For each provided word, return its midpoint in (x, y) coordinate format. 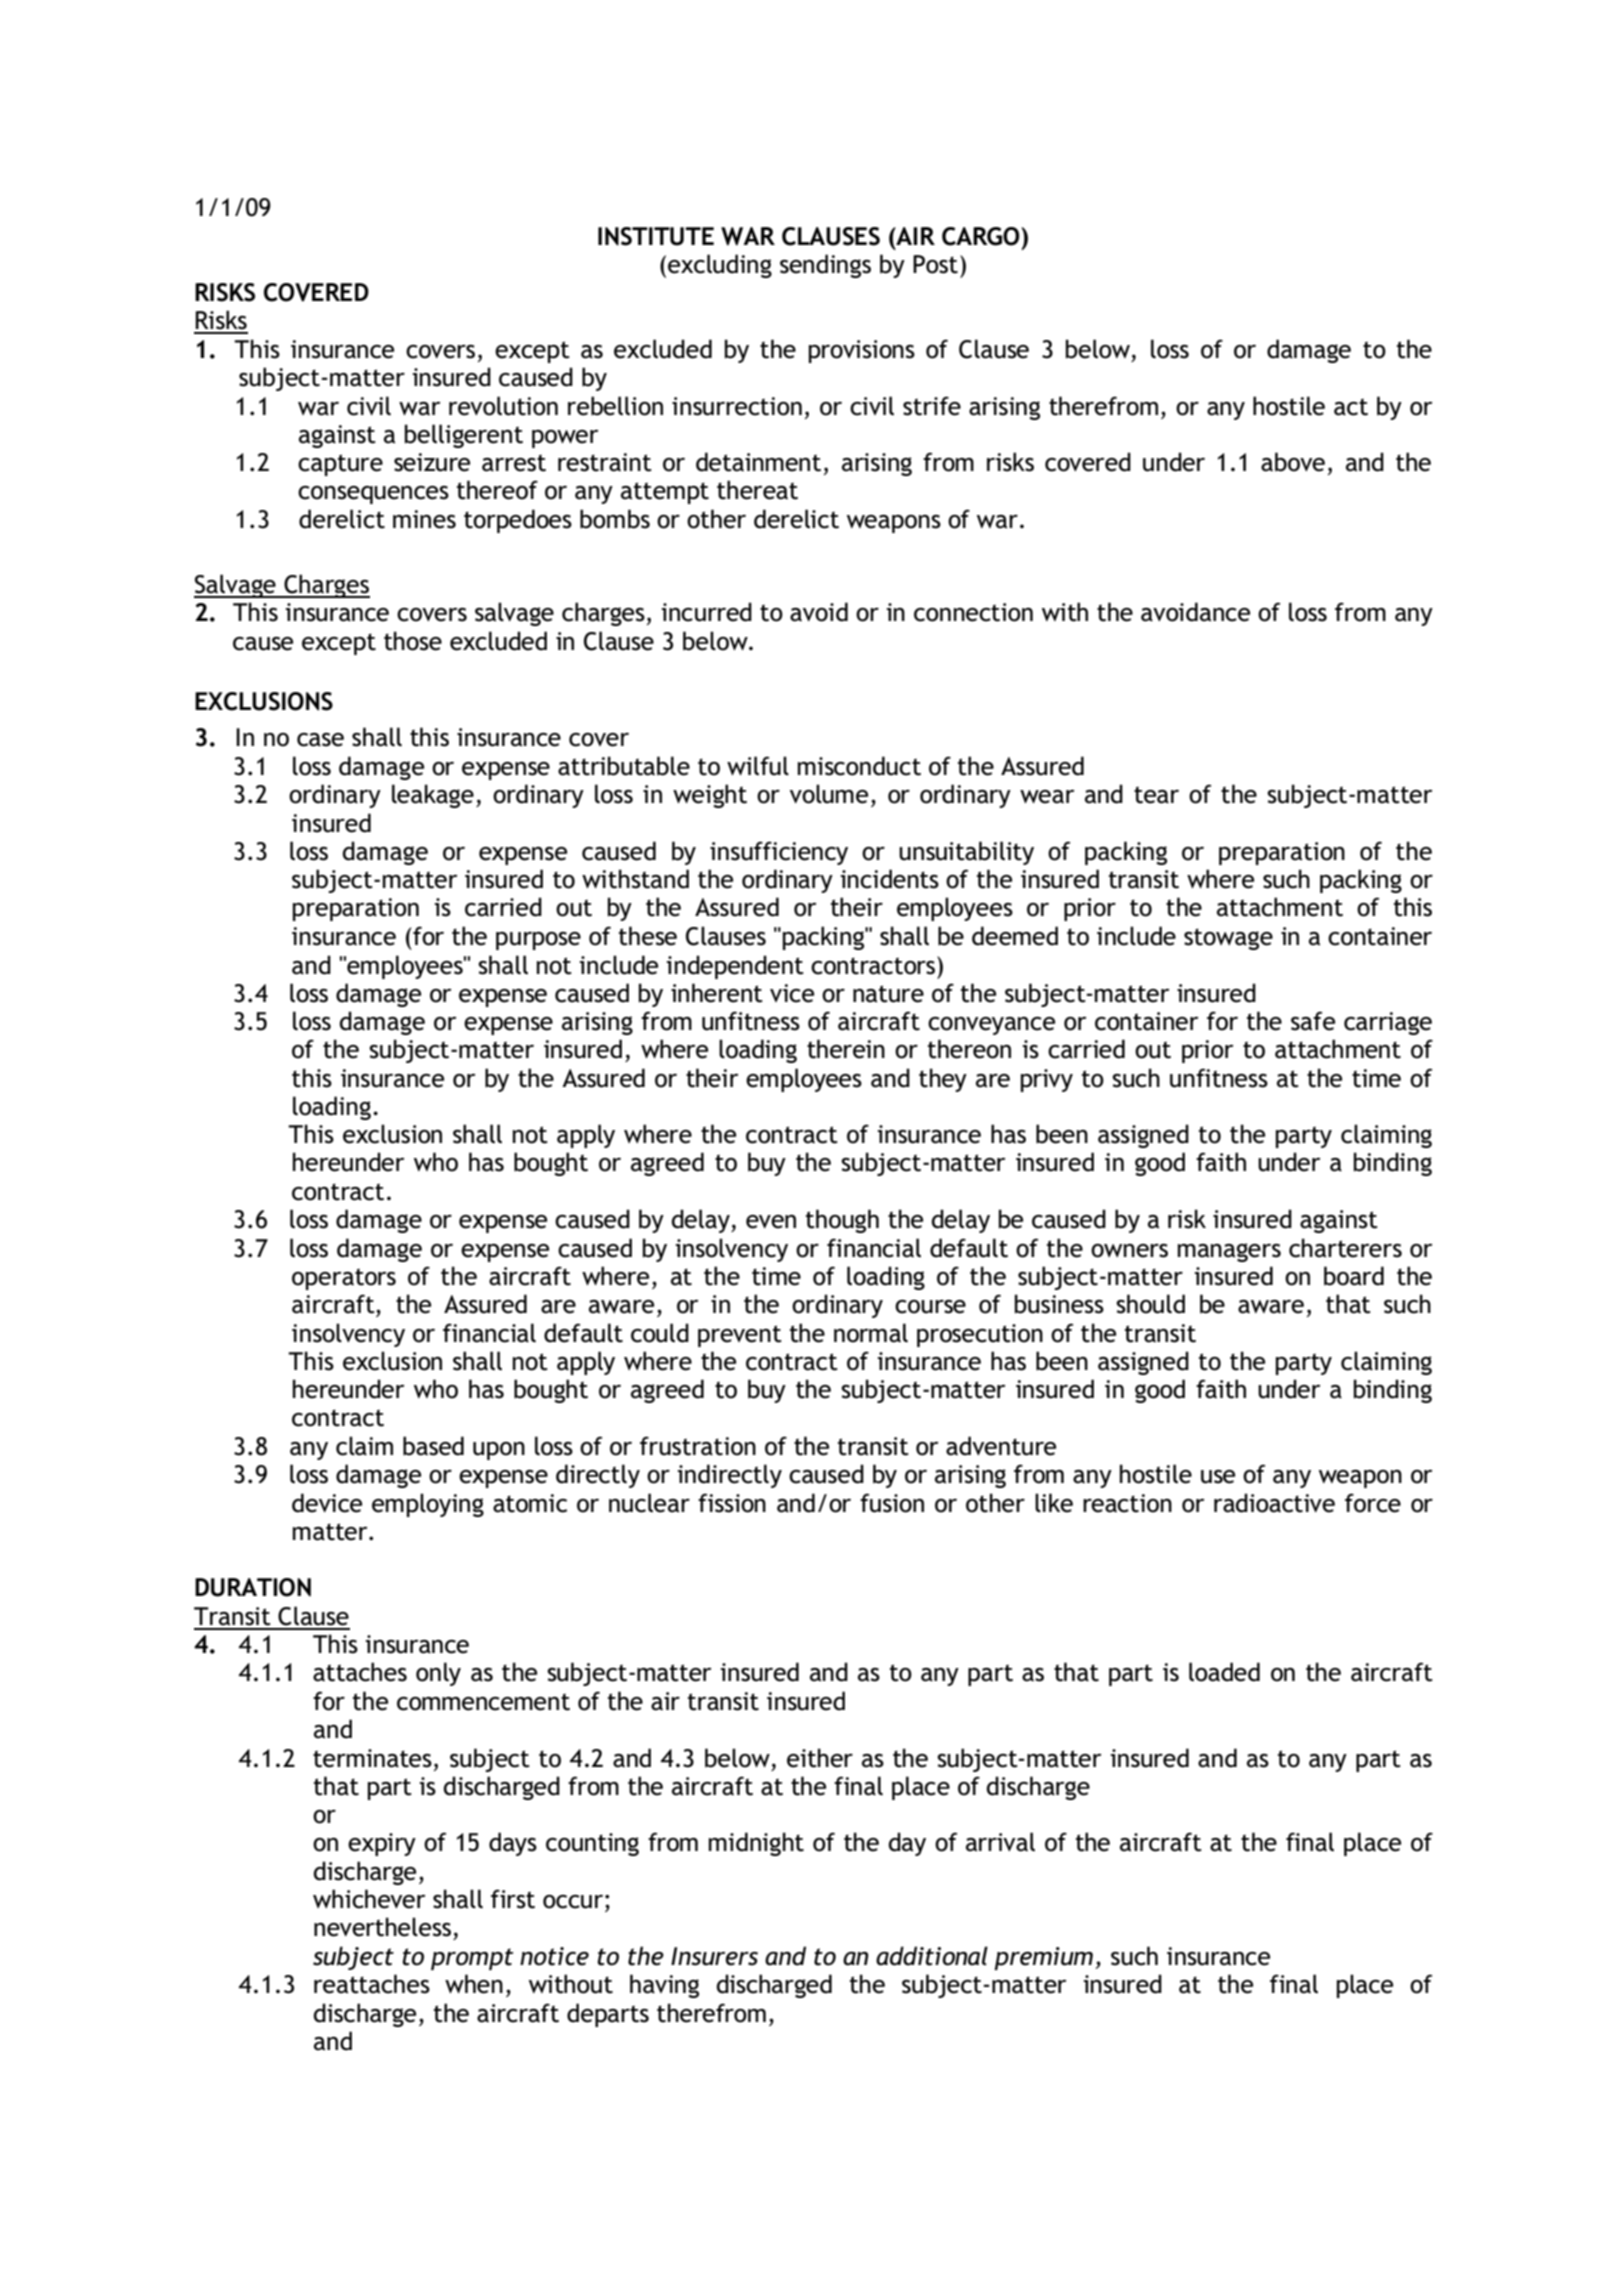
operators (344, 1279)
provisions (862, 351)
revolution (503, 406)
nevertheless (382, 1927)
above (1293, 462)
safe (1313, 1021)
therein (846, 1049)
